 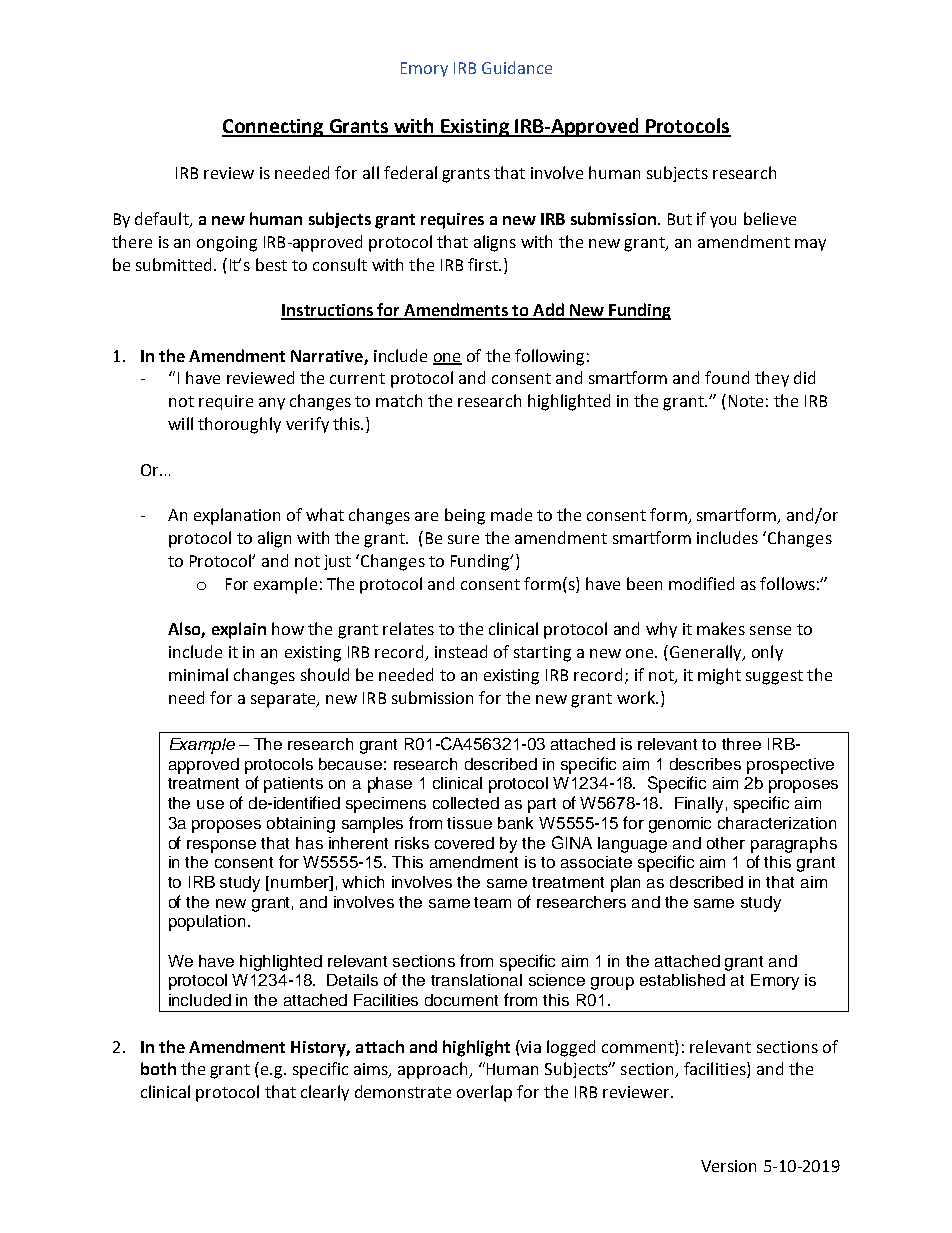 I want to click on other, so click(x=726, y=843).
